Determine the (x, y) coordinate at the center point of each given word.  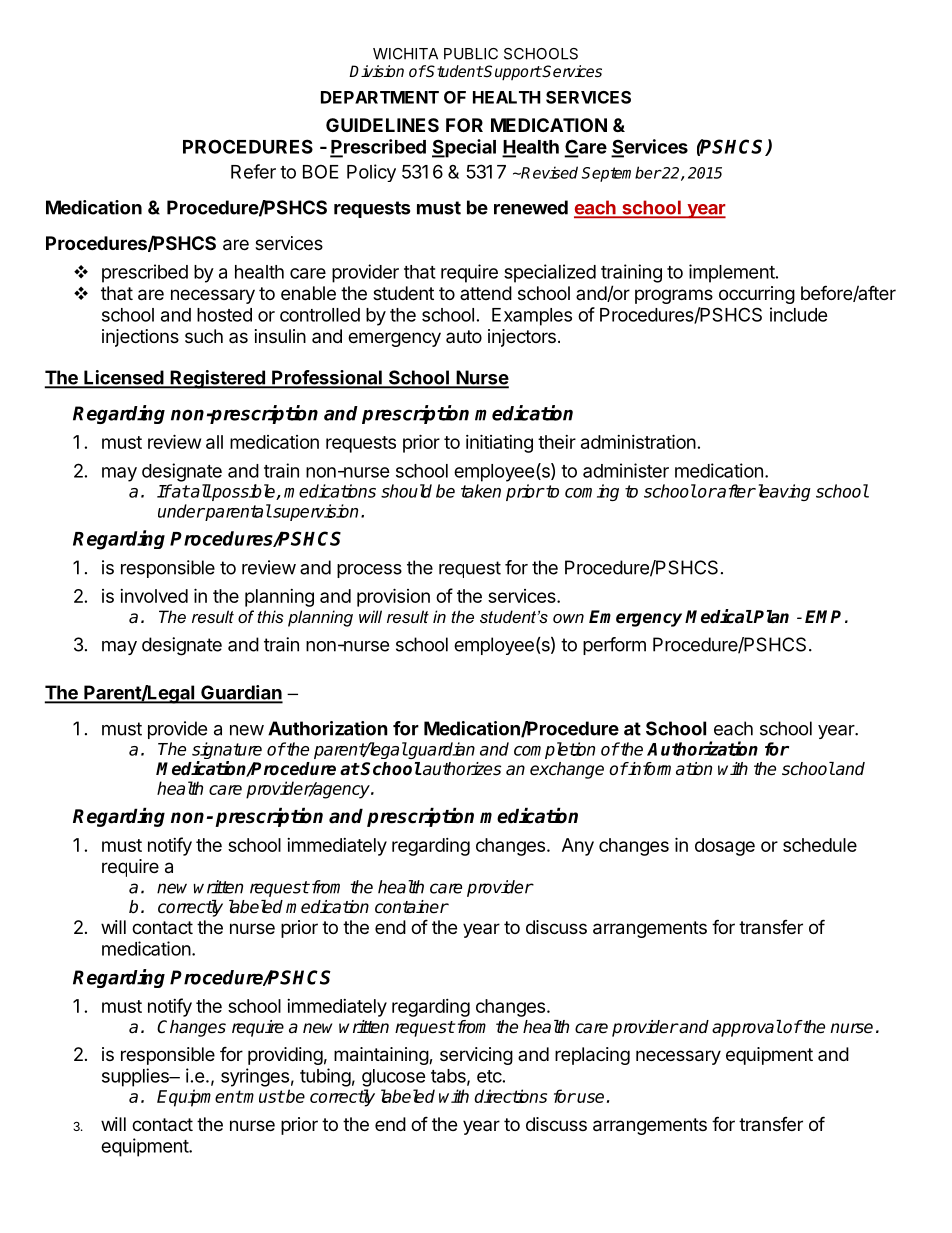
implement (732, 273)
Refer (253, 171)
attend (486, 293)
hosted (224, 315)
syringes (255, 1077)
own (568, 618)
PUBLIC (471, 54)
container (412, 907)
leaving (783, 492)
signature (227, 752)
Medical (719, 616)
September (621, 174)
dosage (725, 847)
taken (481, 491)
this (270, 616)
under (181, 511)
